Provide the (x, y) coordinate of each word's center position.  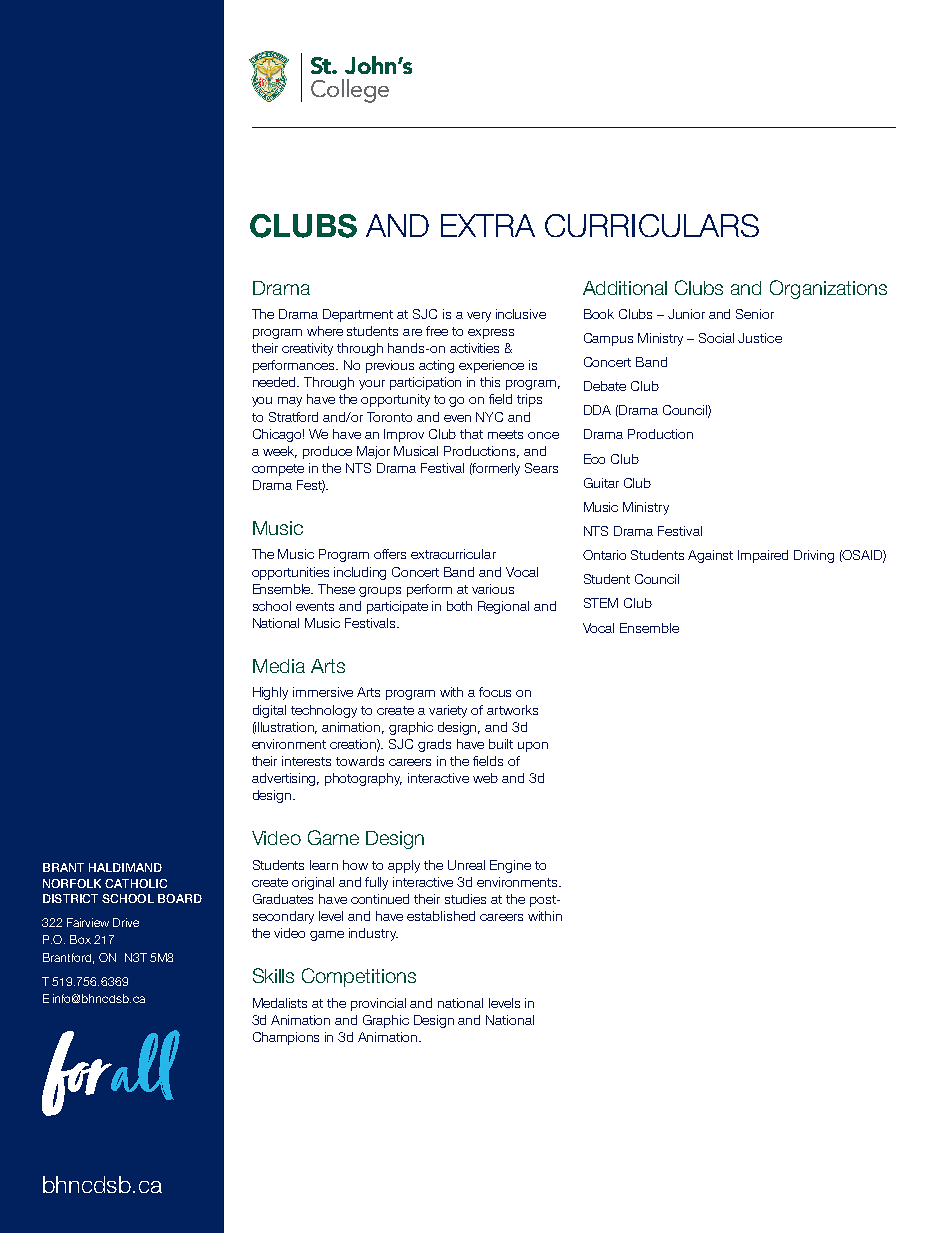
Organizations (828, 289)
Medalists (280, 1003)
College (350, 91)
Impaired (763, 556)
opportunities (290, 573)
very (479, 317)
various (493, 589)
